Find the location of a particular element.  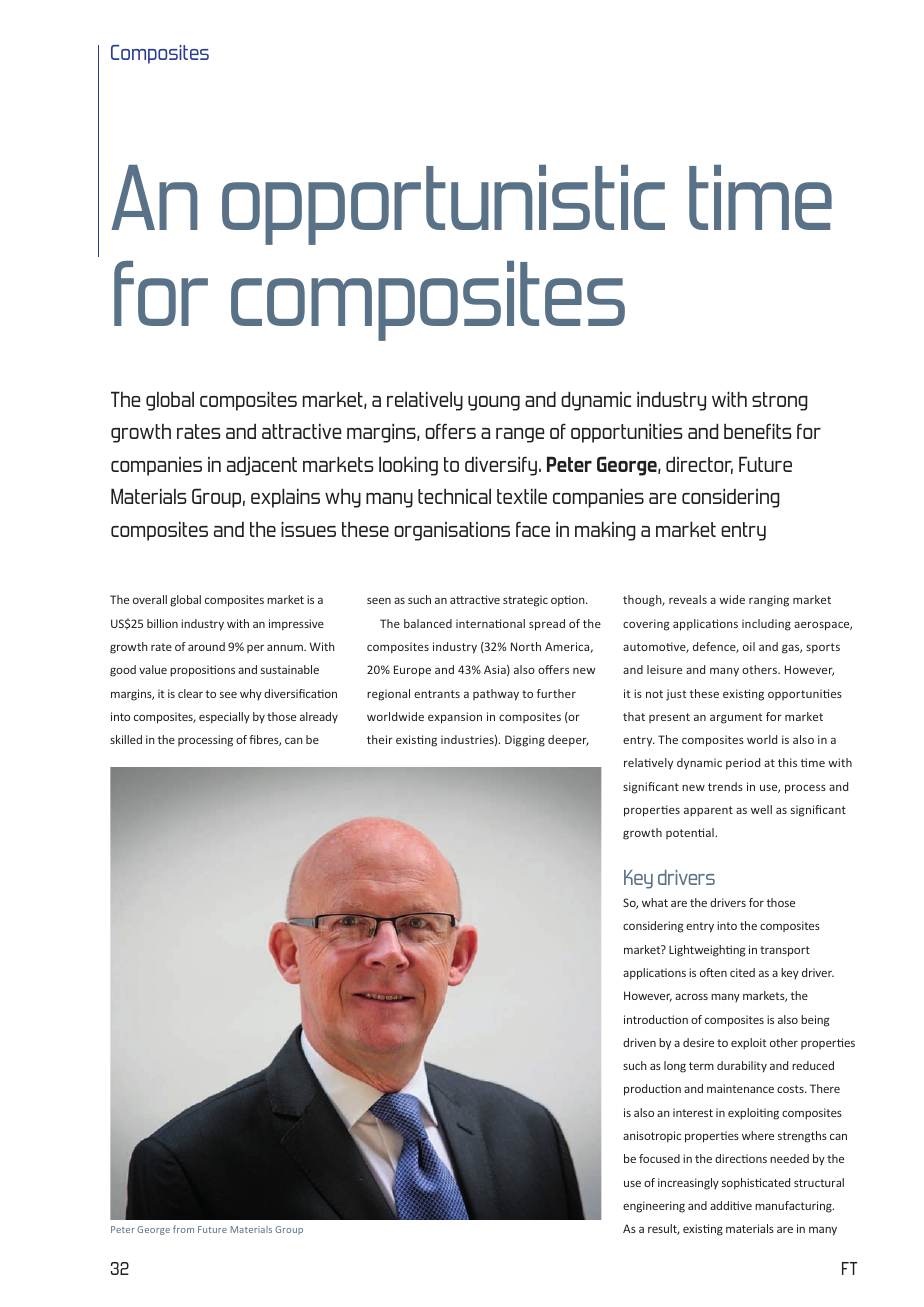

engineering is located at coordinates (654, 1207).
